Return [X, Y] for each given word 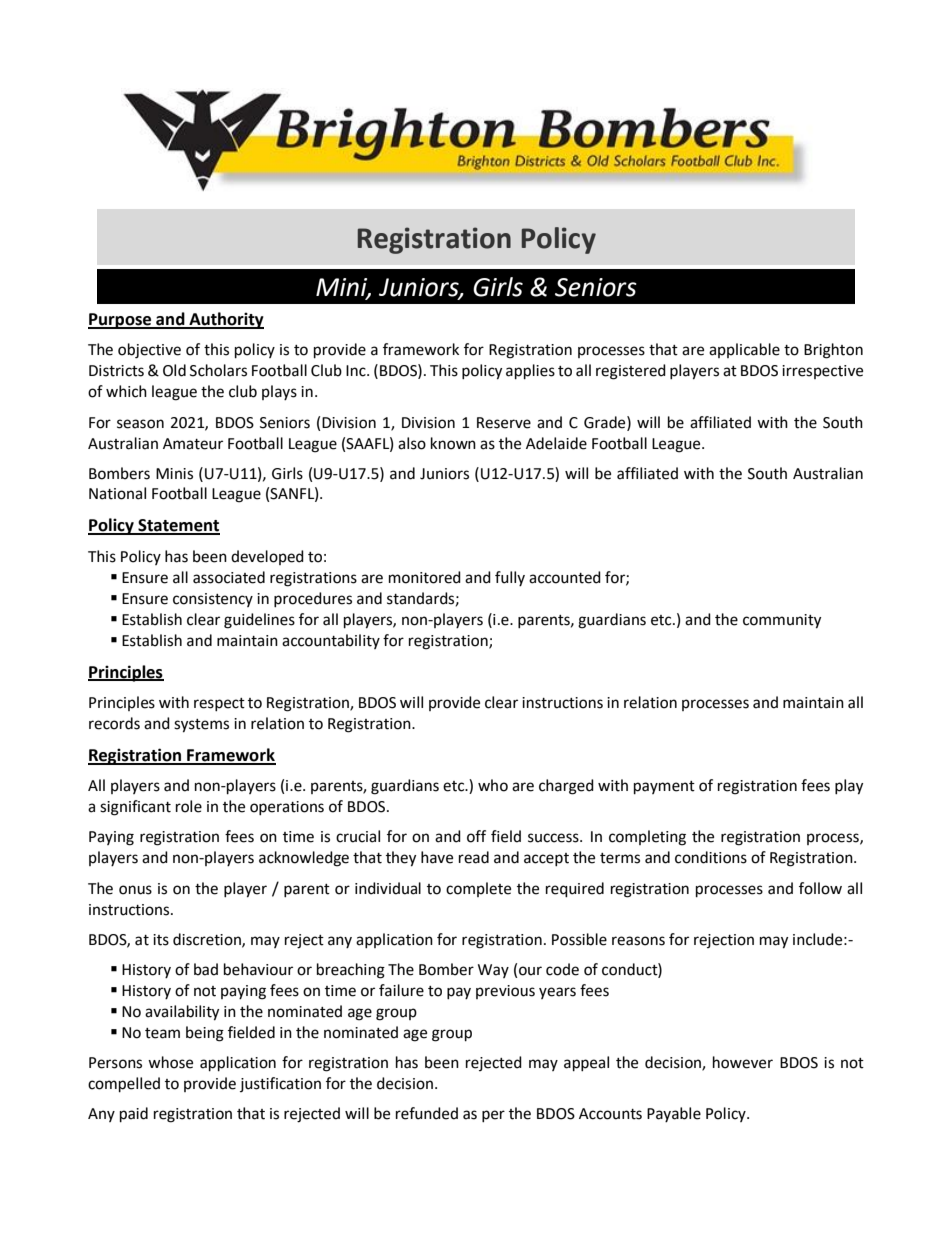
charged [566, 787]
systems [201, 726]
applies [530, 372]
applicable [744, 350]
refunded [427, 1113]
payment [664, 788]
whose [170, 1062]
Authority [225, 320]
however [743, 1062]
